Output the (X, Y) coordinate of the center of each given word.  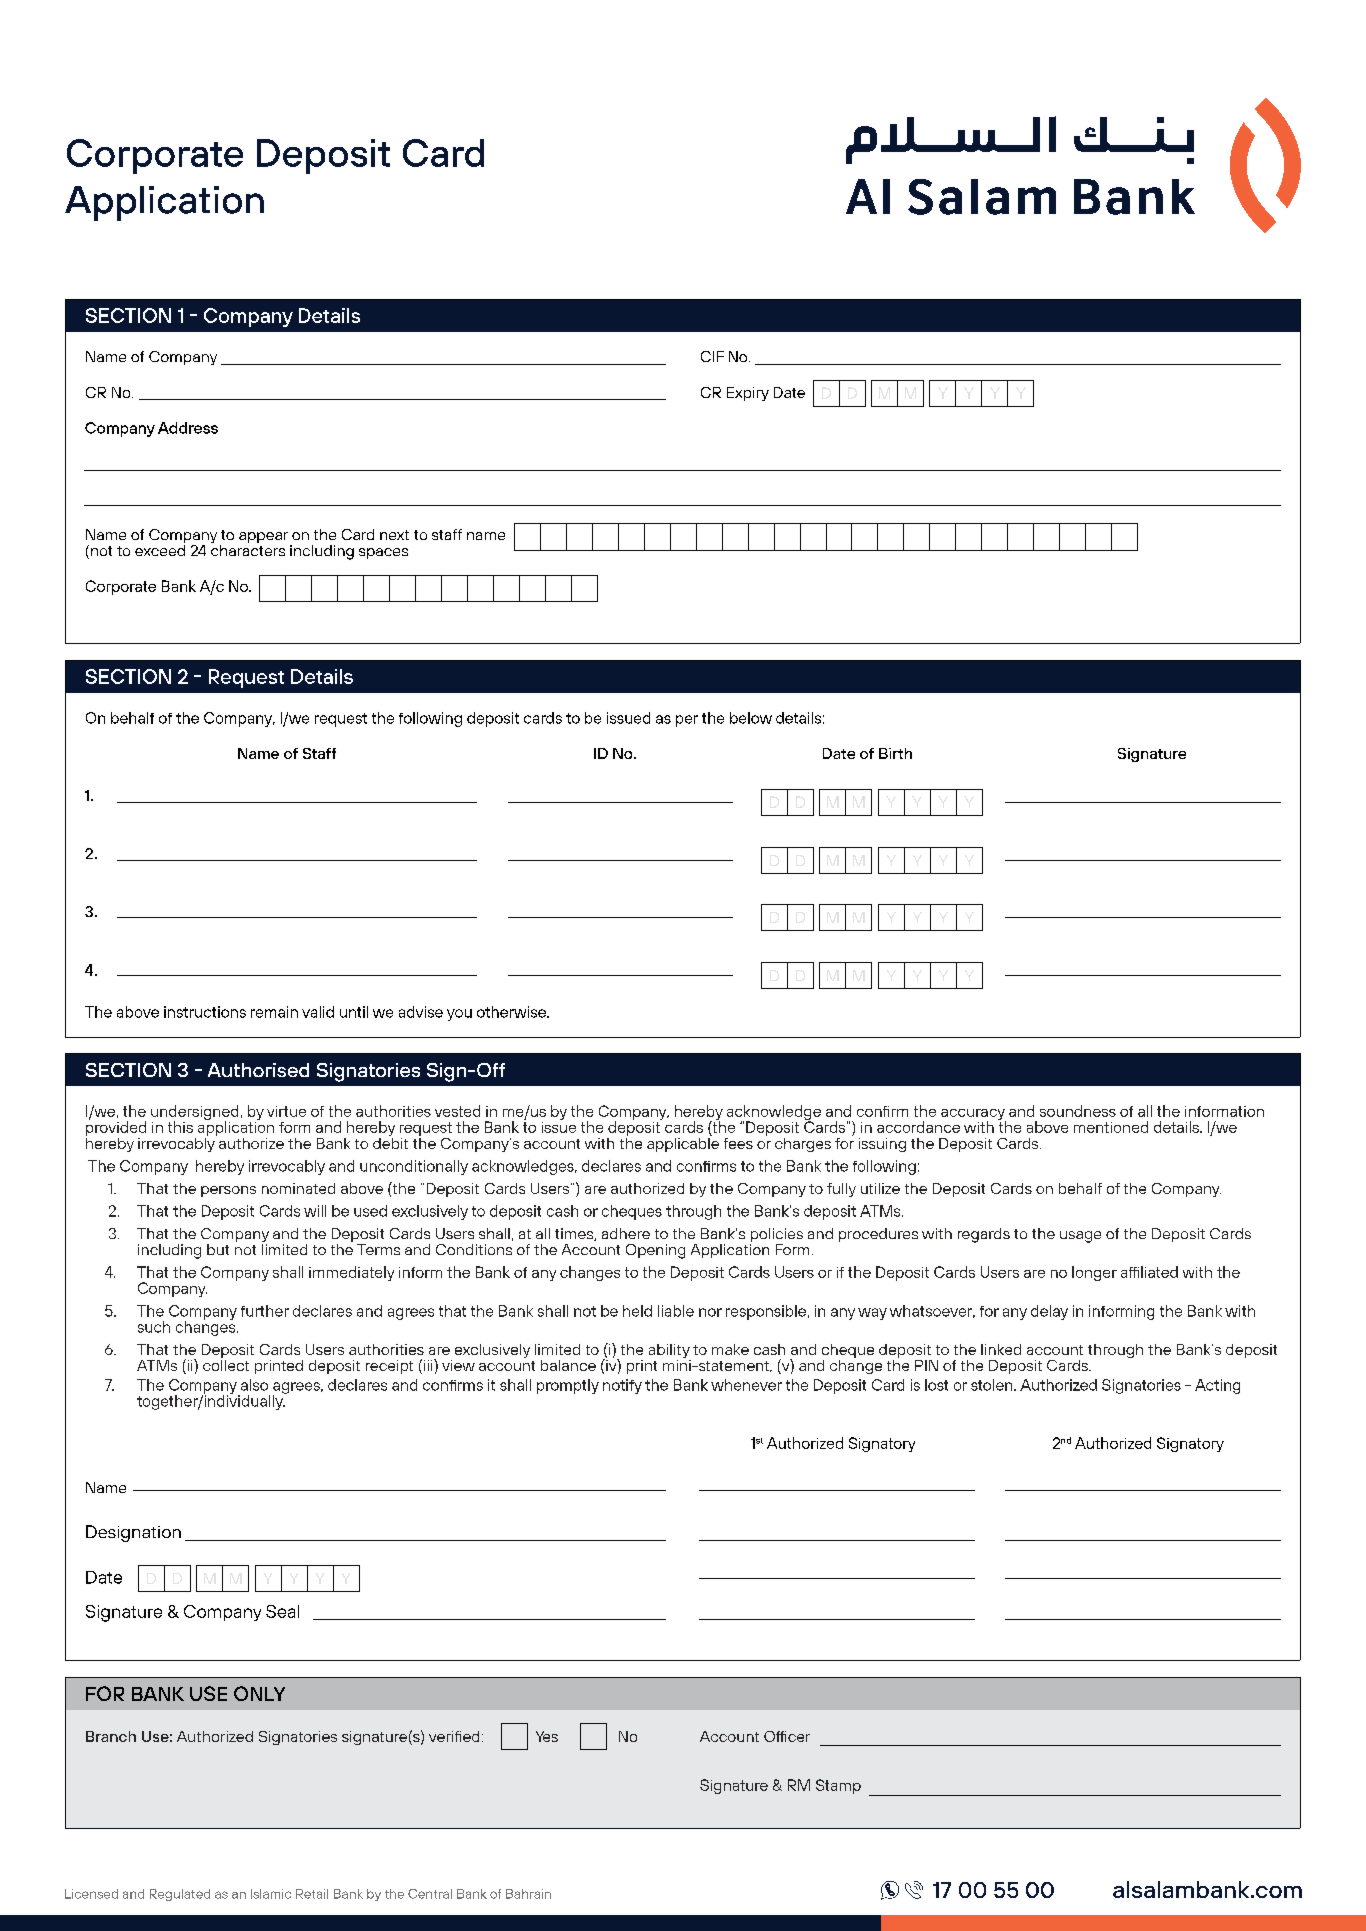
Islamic (271, 1894)
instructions (205, 1012)
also (254, 1385)
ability (670, 1352)
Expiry (748, 394)
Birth (895, 753)
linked (1001, 1349)
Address (188, 428)
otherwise (512, 1012)
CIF (712, 356)
